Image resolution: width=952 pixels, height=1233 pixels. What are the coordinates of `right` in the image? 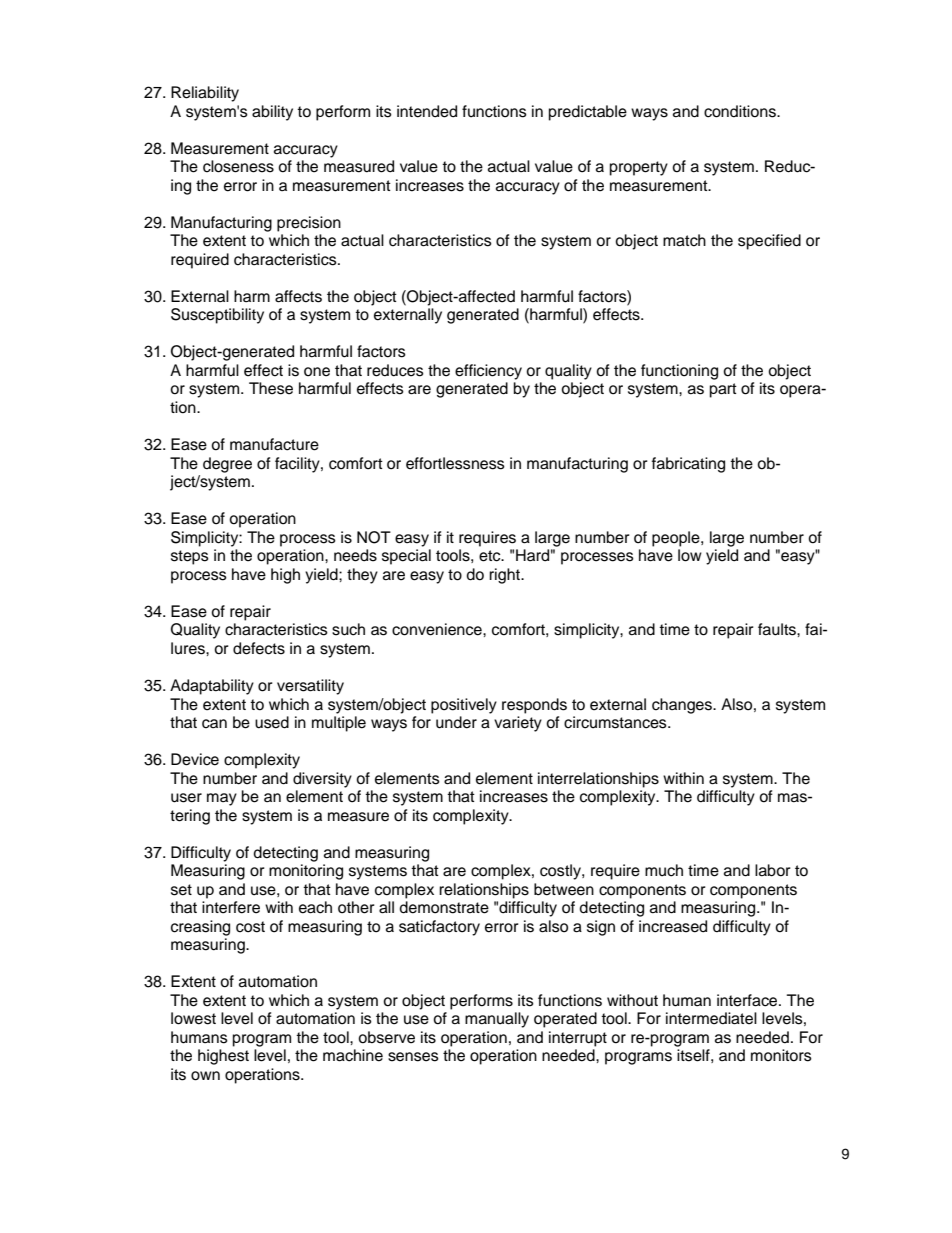 It's located at (505, 576).
